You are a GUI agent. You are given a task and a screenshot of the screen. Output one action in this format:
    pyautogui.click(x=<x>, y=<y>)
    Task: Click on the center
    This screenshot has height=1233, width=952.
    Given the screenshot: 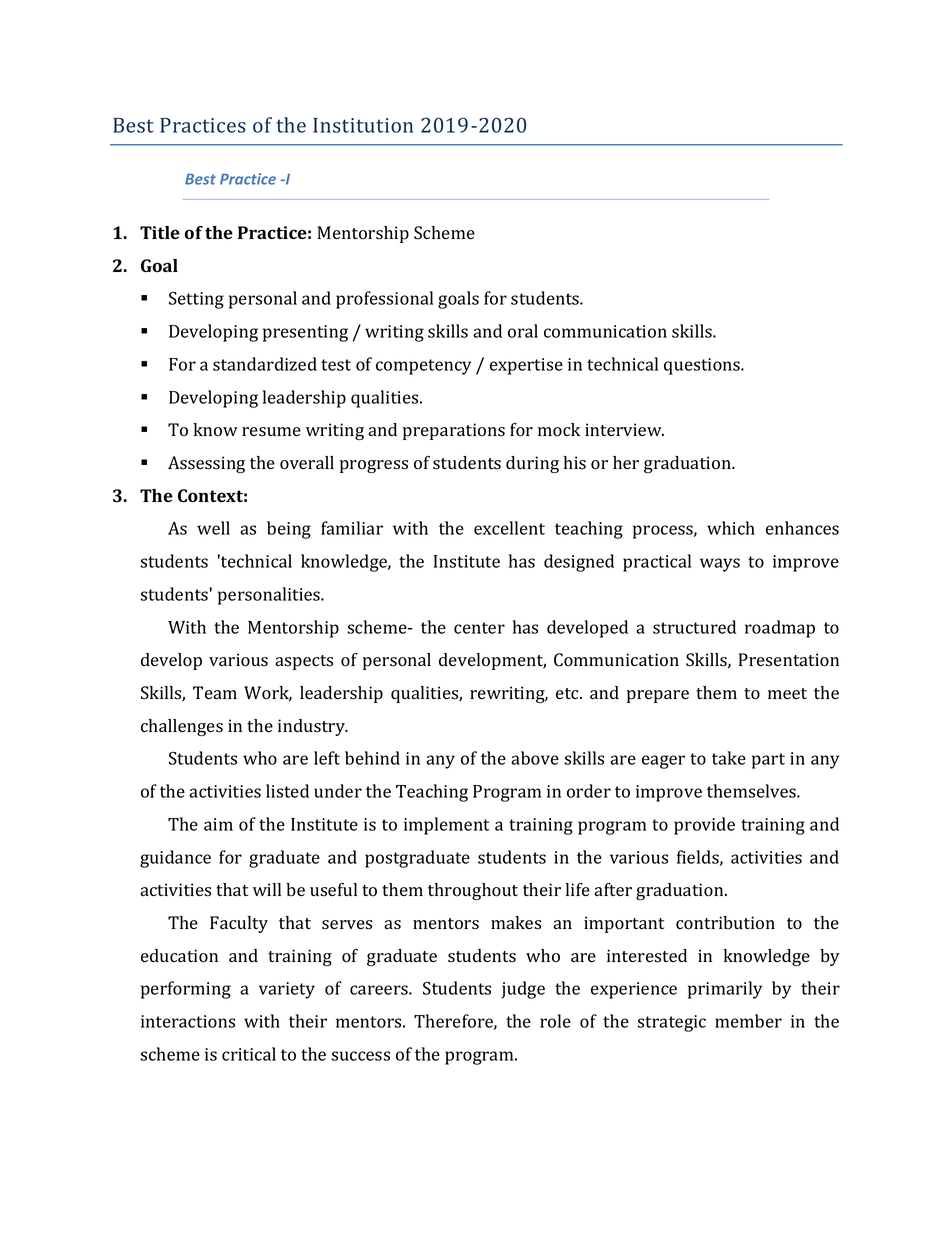 What is the action you would take?
    pyautogui.click(x=479, y=628)
